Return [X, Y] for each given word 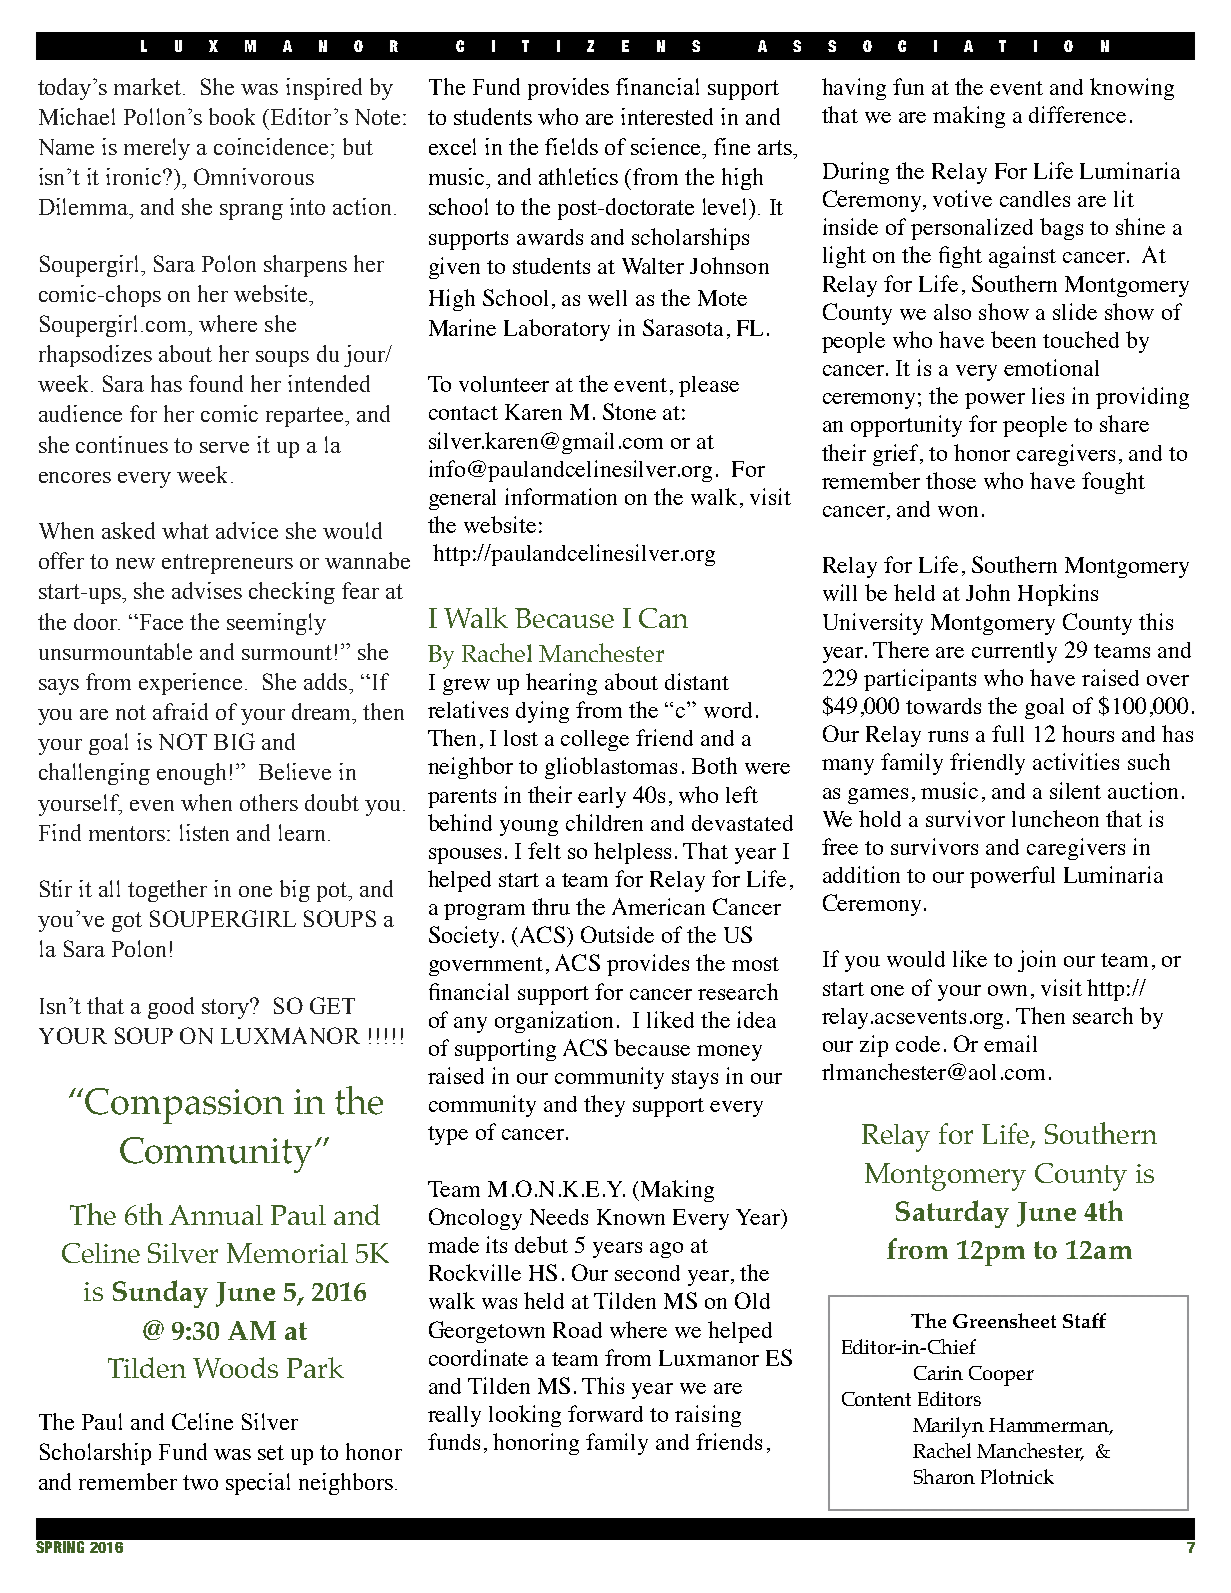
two [200, 1482]
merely [157, 149]
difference [1077, 114]
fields [571, 146]
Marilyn [948, 1427]
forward [605, 1413]
